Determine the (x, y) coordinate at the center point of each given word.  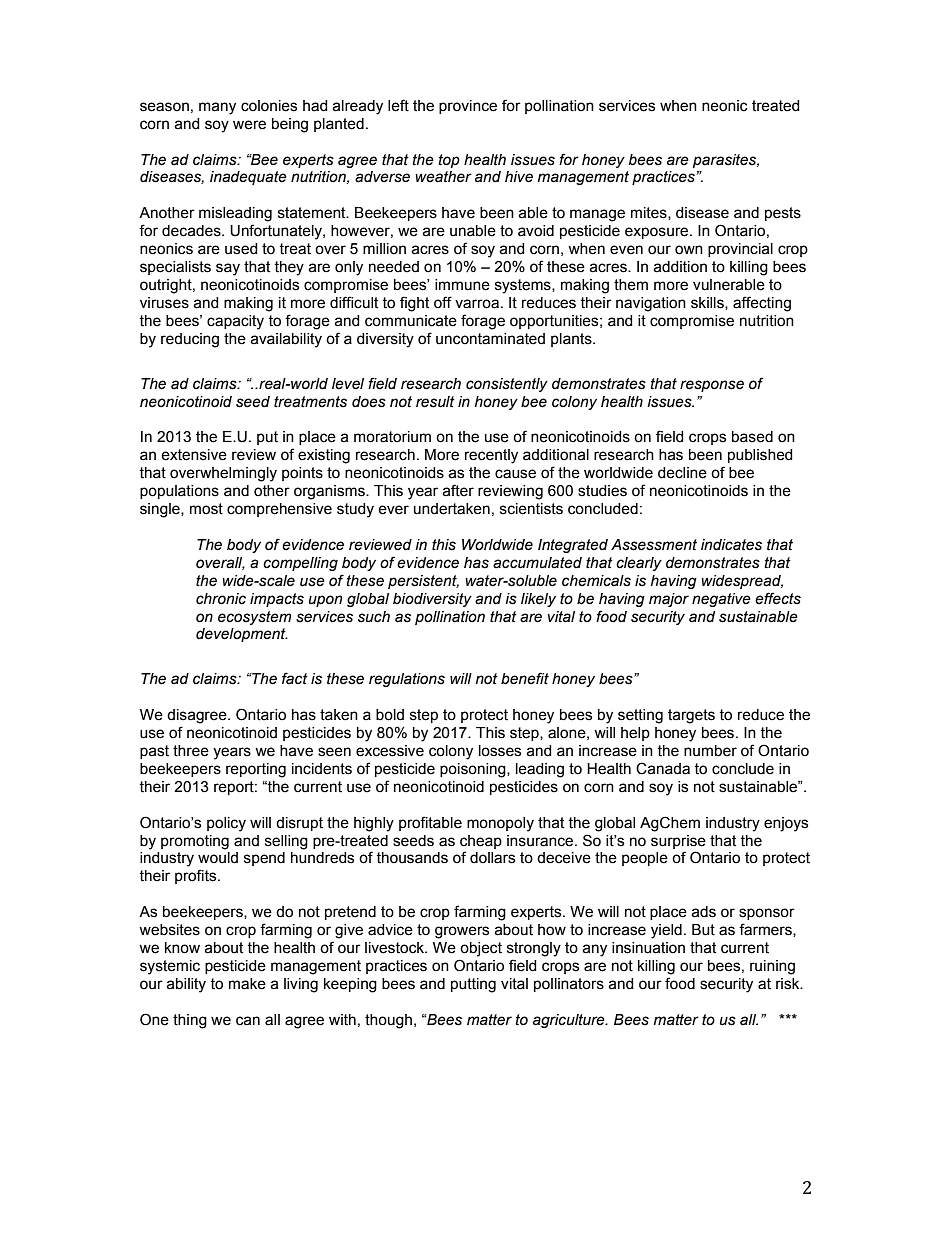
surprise (678, 842)
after (458, 490)
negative (721, 600)
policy (226, 824)
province (468, 107)
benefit (525, 678)
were (249, 125)
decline (682, 473)
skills (708, 303)
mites (650, 213)
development (242, 635)
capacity (235, 322)
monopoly (500, 824)
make (247, 984)
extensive (194, 455)
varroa (477, 304)
